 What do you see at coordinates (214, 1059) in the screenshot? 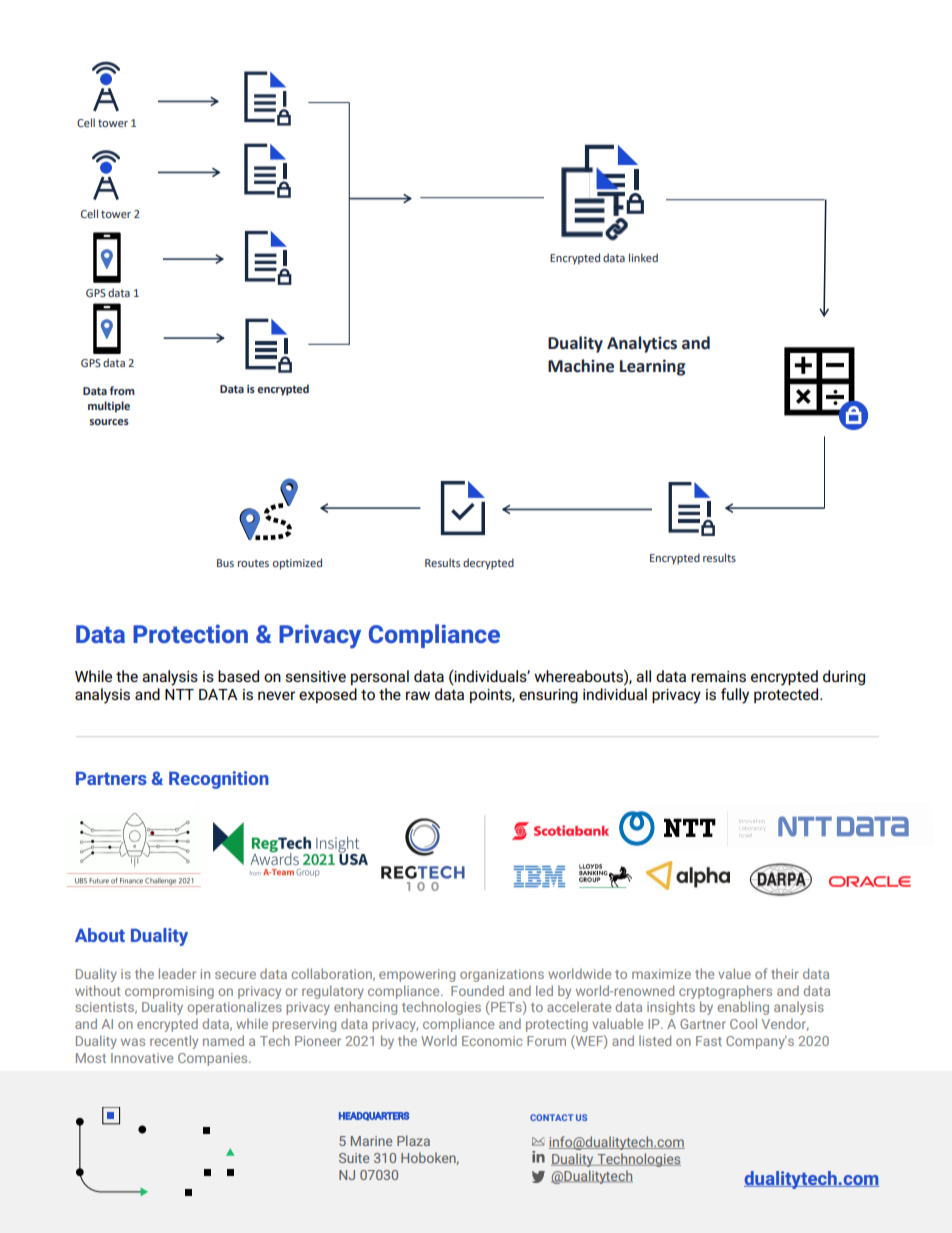
I see `Companies` at bounding box center [214, 1059].
